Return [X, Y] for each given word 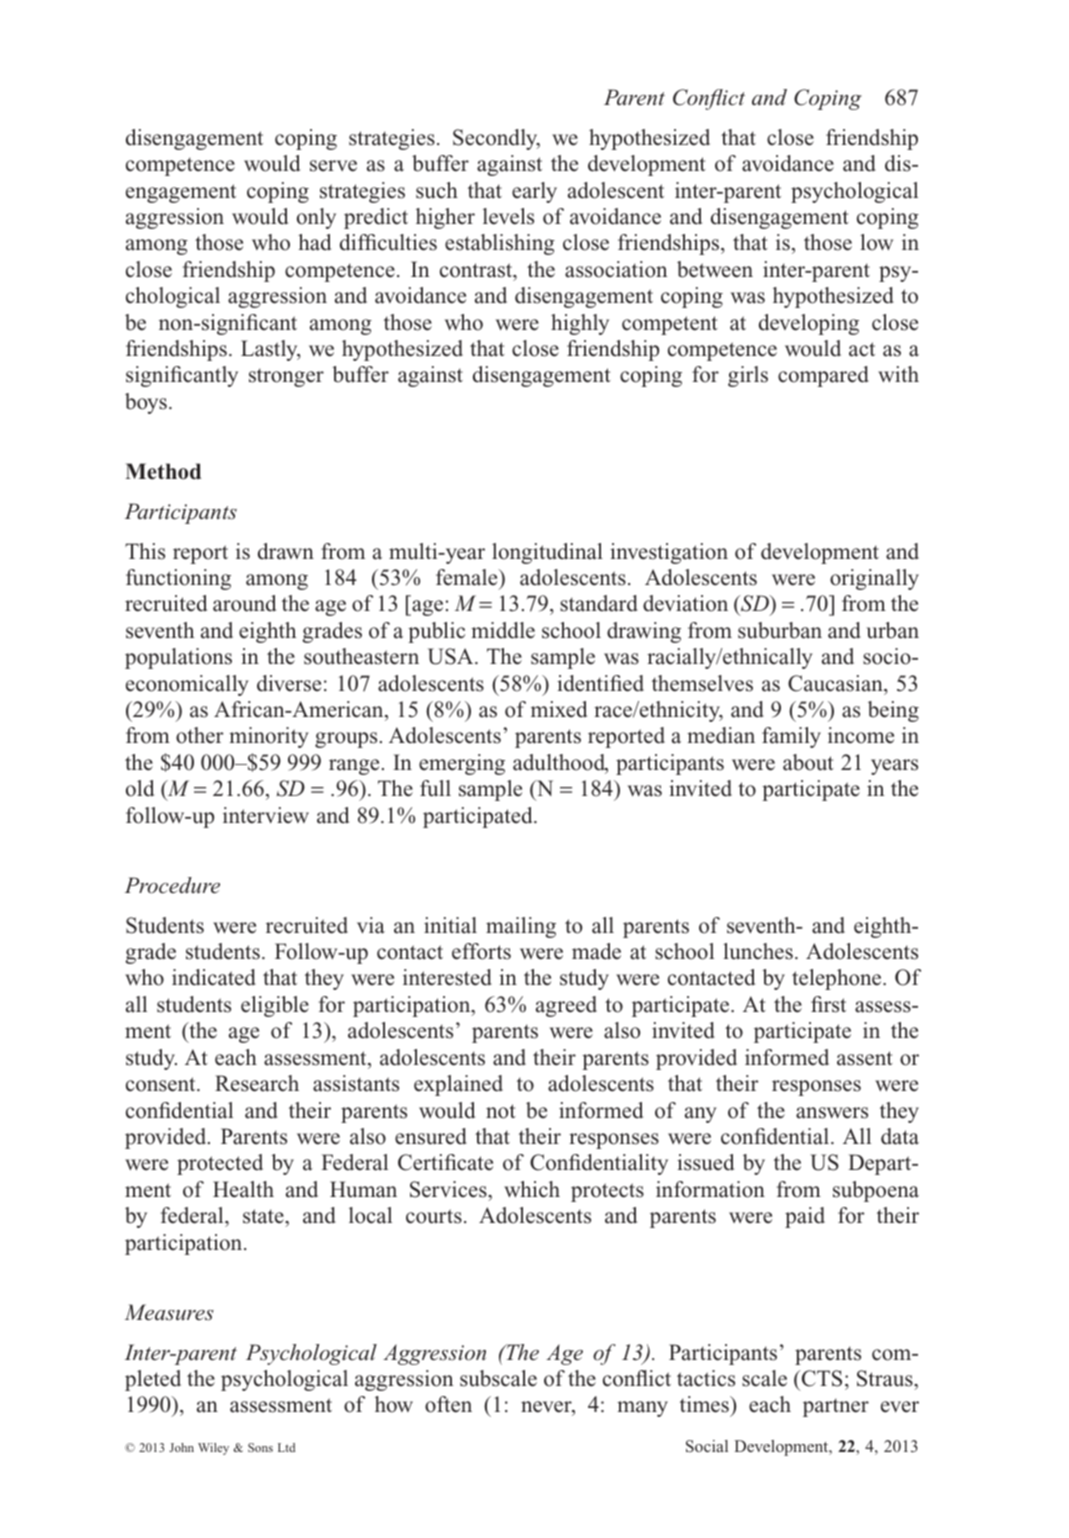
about [808, 762]
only [316, 218]
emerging [462, 764]
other [200, 735]
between [715, 269]
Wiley [213, 1449]
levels [508, 216]
